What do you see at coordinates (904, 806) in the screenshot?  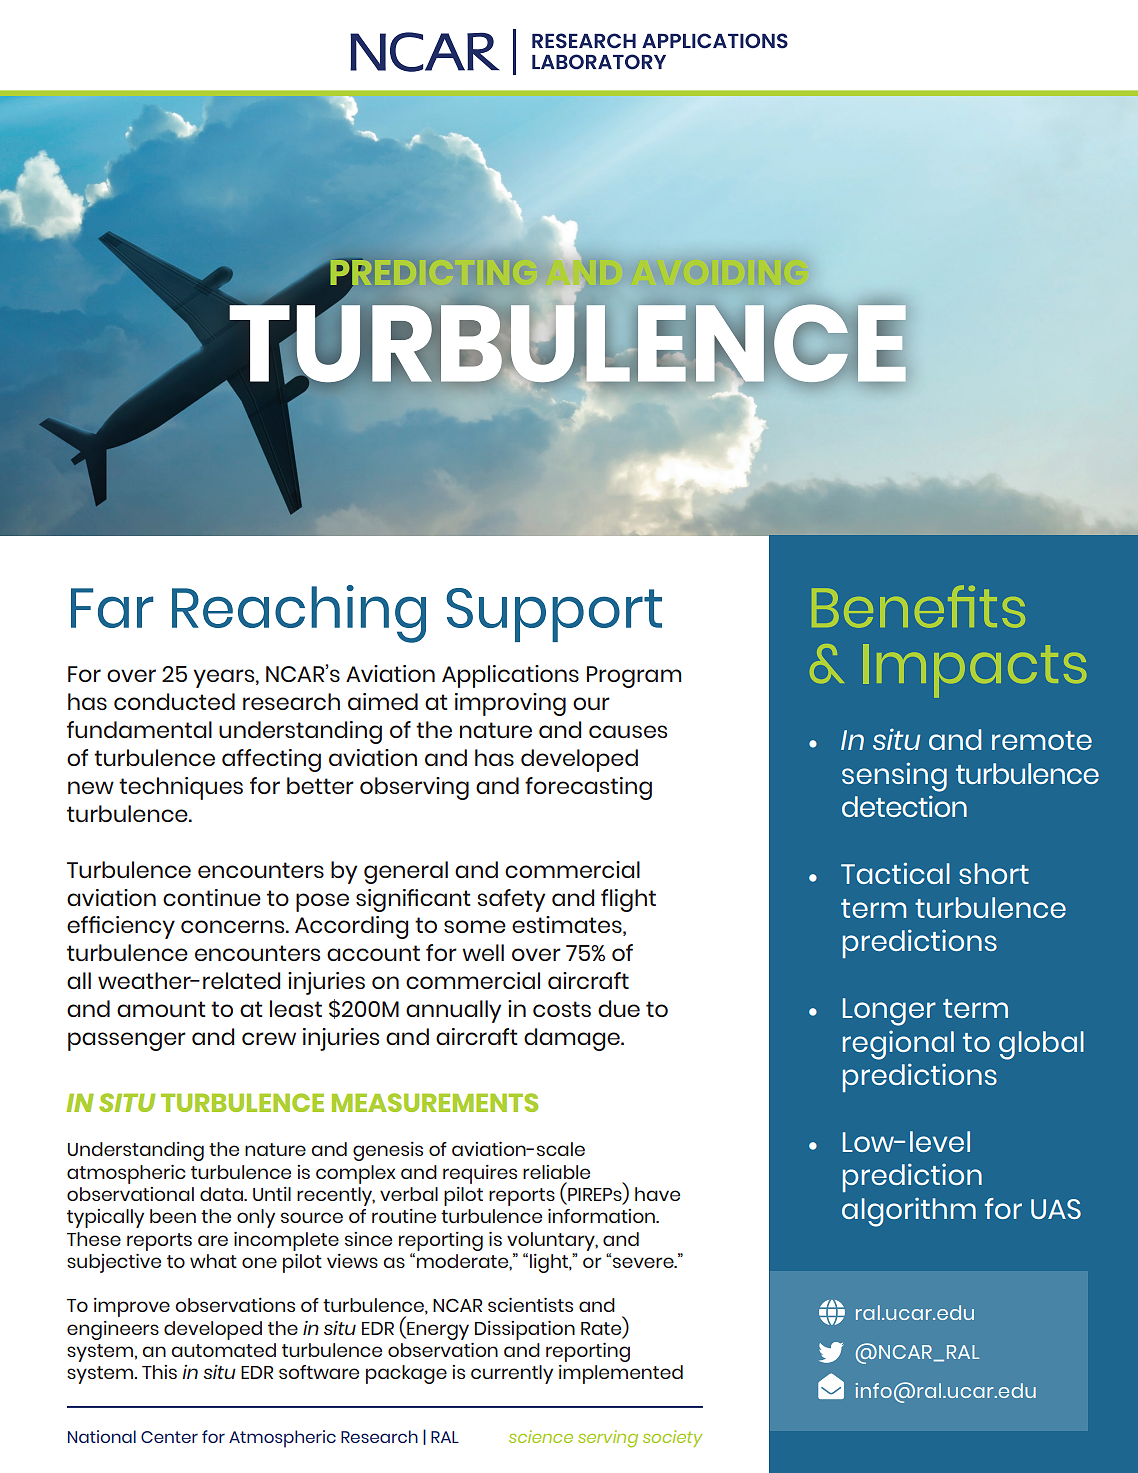 I see `detection` at bounding box center [904, 806].
